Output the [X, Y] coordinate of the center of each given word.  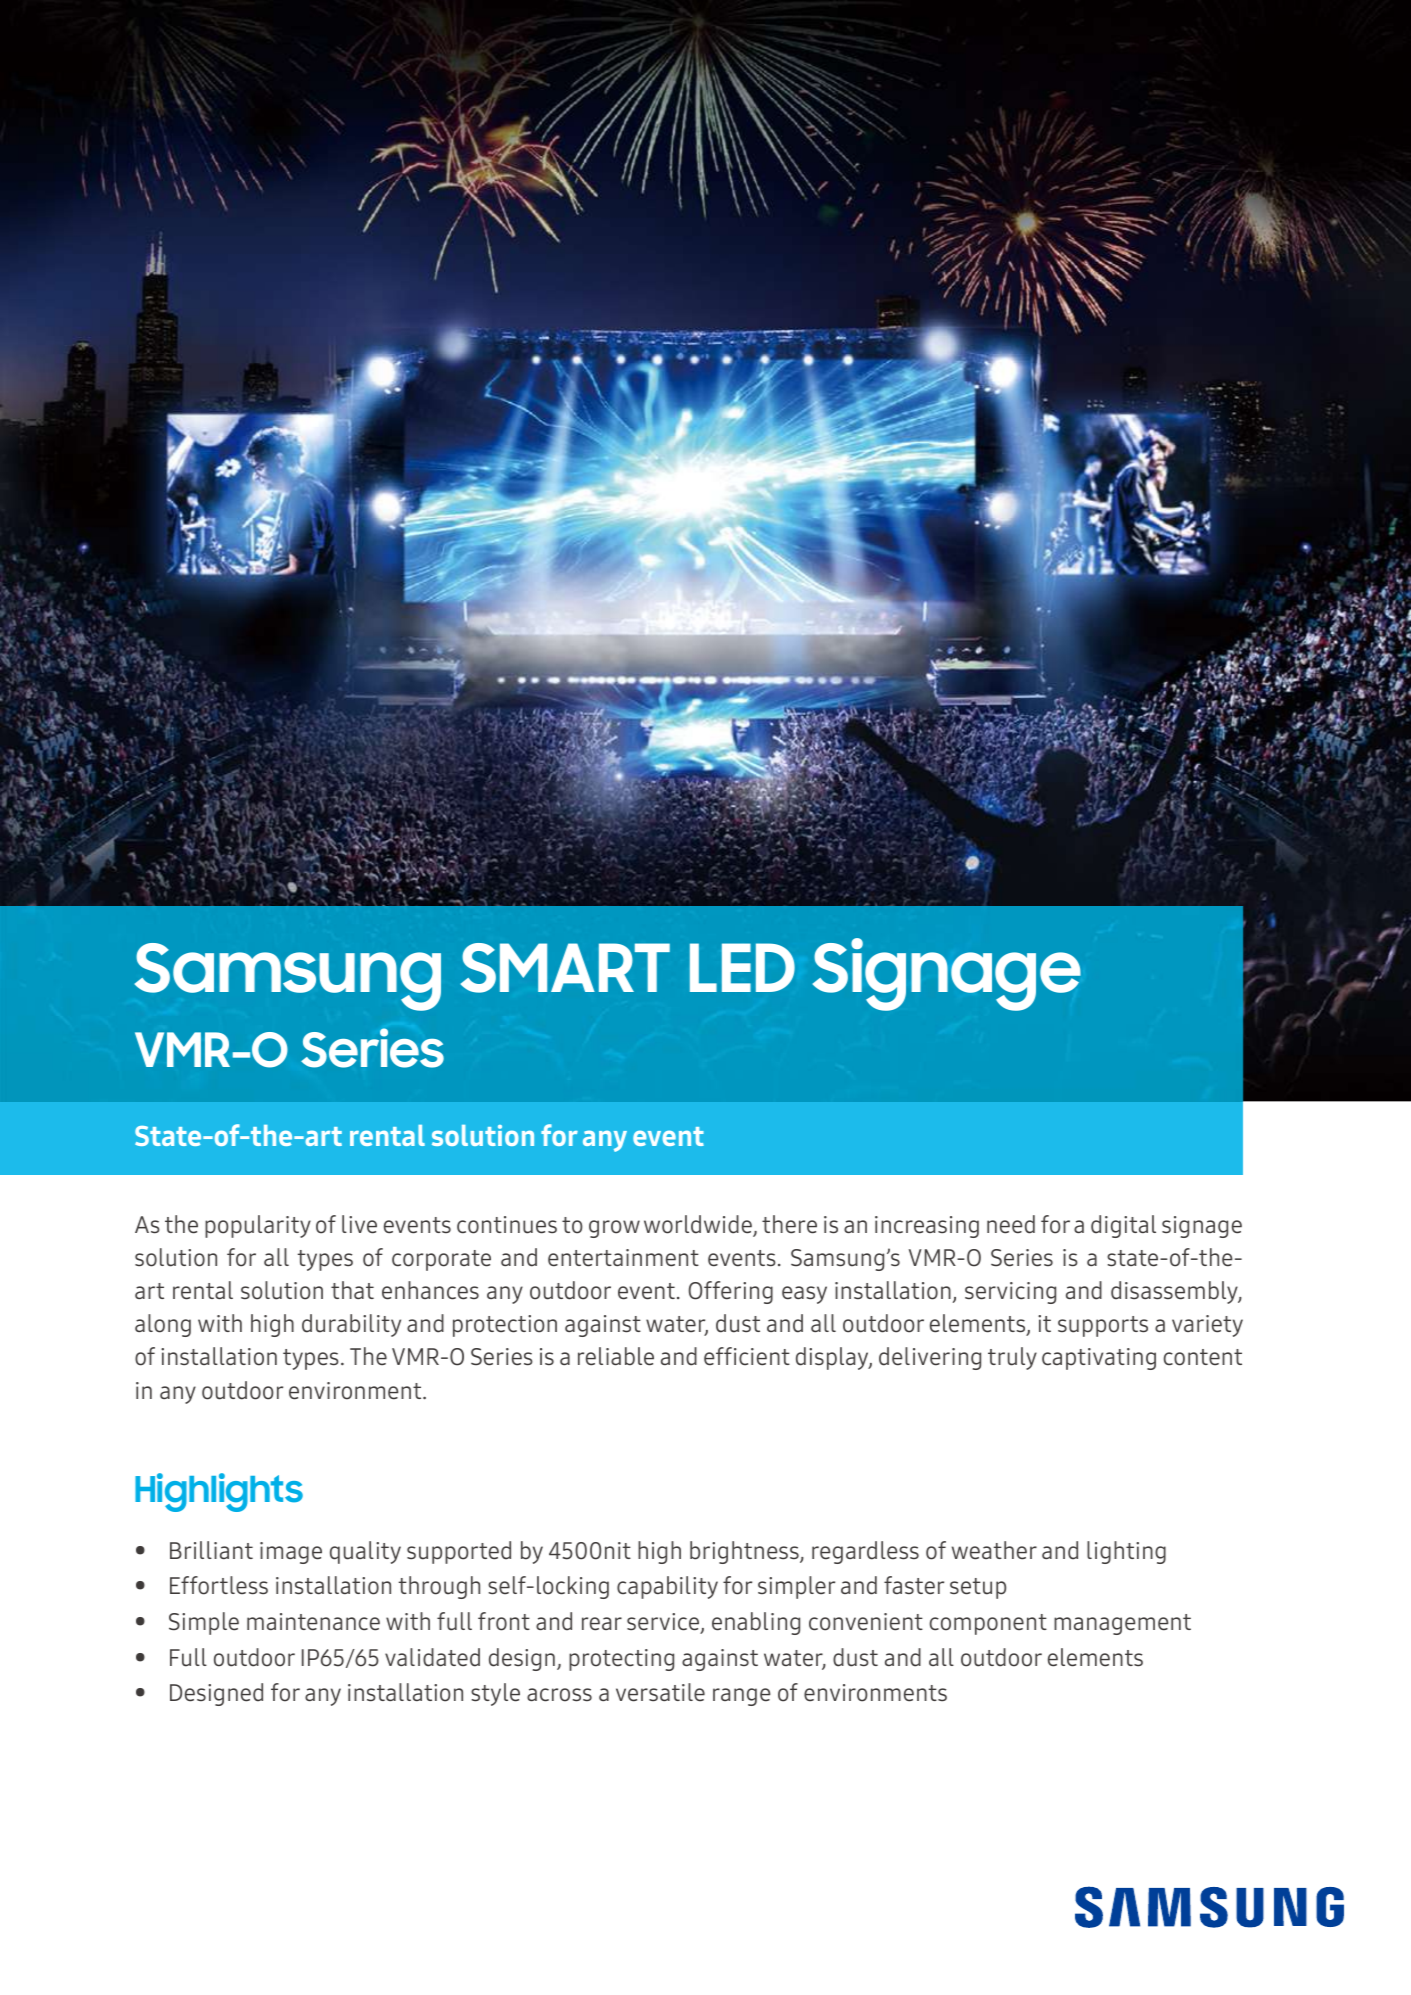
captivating [1099, 1359]
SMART [565, 968]
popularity [258, 1226]
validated [432, 1657]
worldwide [699, 1225]
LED [742, 967]
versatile [660, 1692]
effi [720, 1356]
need [1011, 1224]
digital [1123, 1226]
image [291, 1553]
